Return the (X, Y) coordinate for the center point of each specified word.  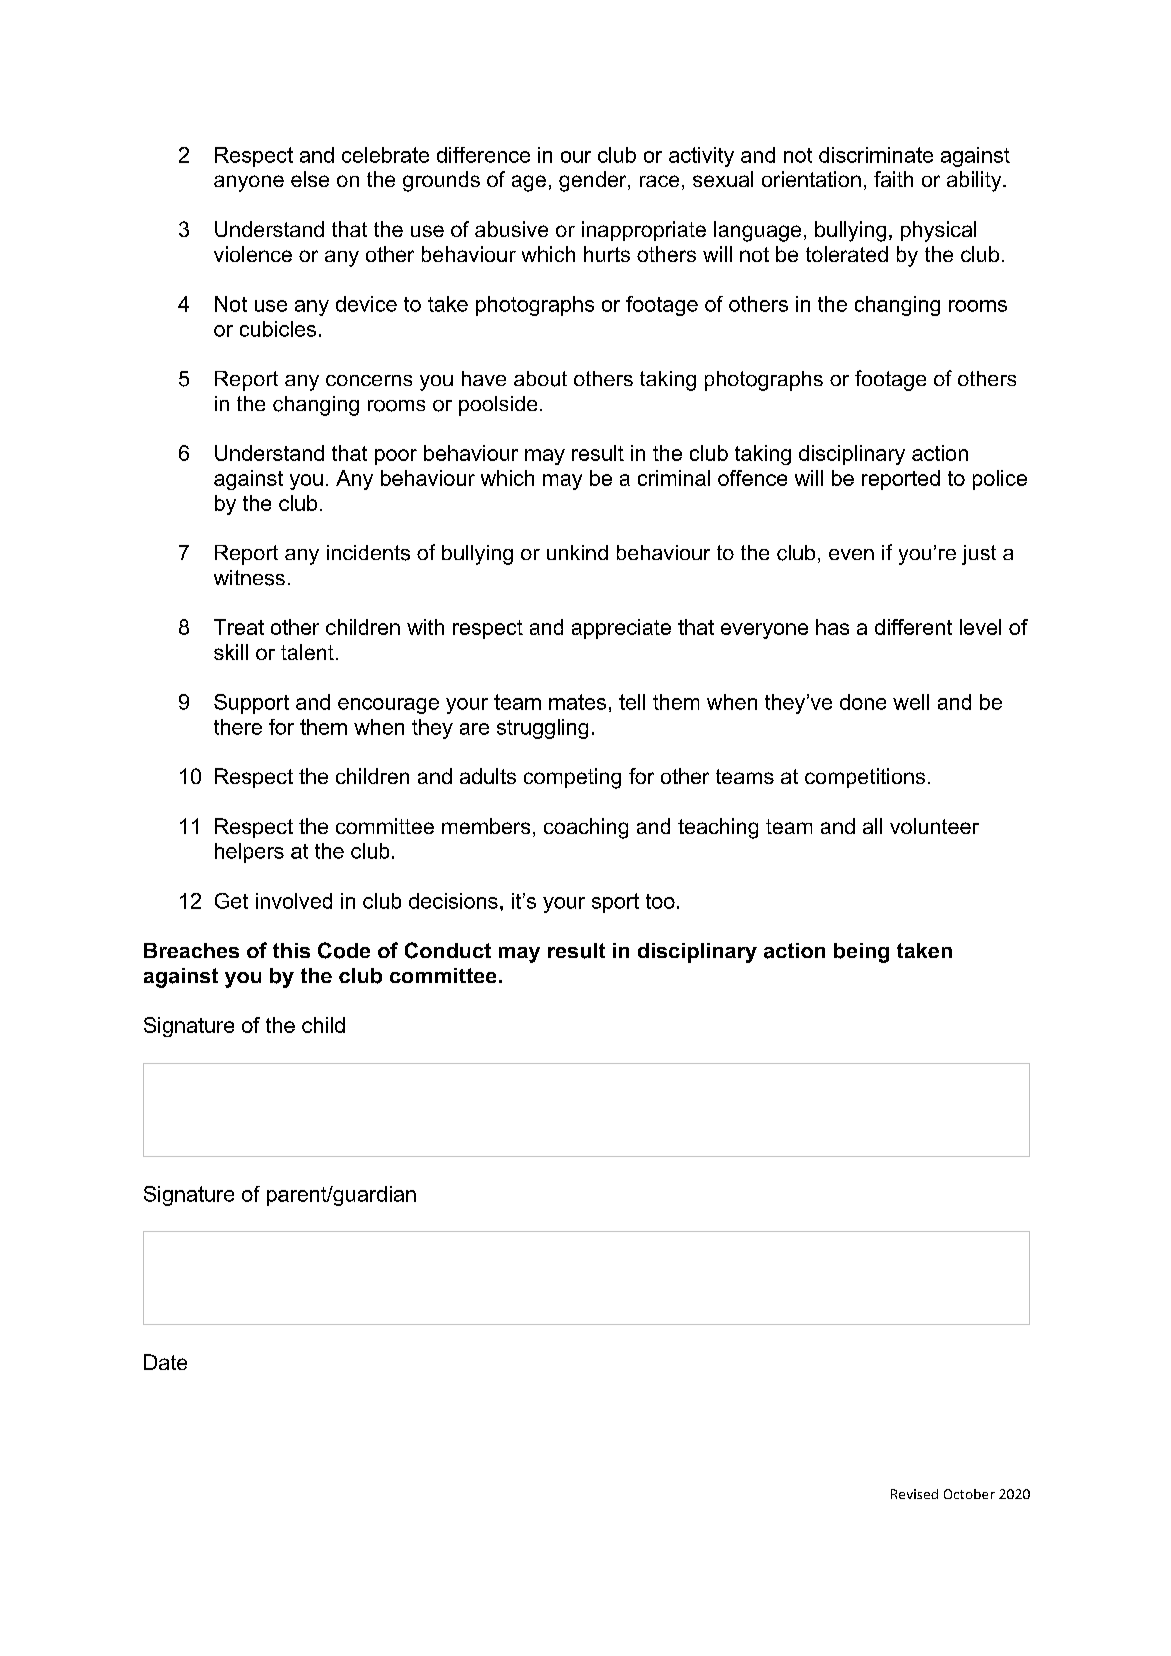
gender (594, 181)
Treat (239, 627)
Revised (914, 1494)
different (913, 627)
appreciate (621, 629)
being (861, 953)
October (969, 1494)
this (291, 950)
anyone (249, 183)
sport (615, 903)
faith (893, 179)
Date (165, 1362)
